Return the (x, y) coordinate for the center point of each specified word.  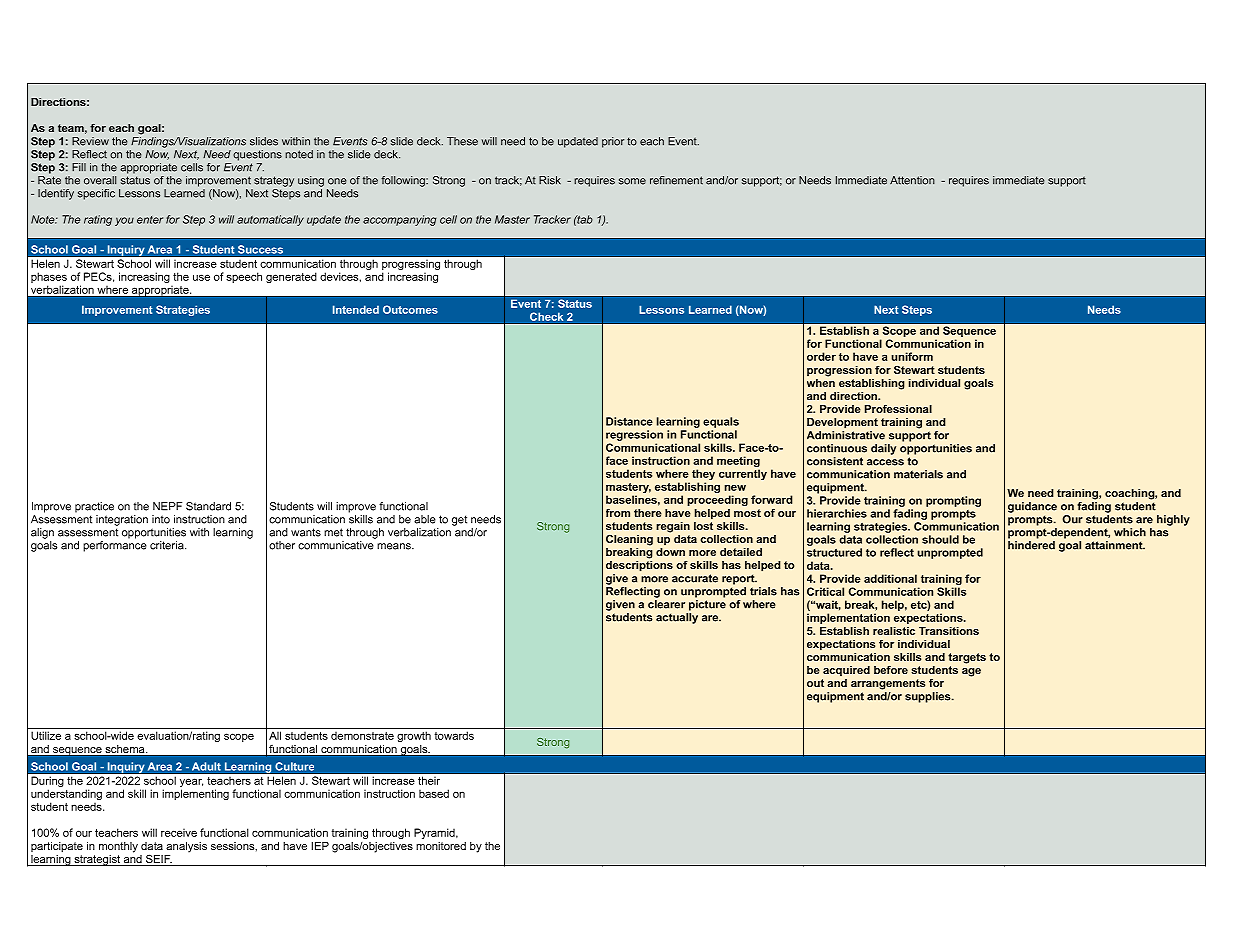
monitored (441, 846)
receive (179, 833)
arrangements (888, 684)
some (632, 181)
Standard (208, 506)
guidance (1032, 507)
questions (257, 155)
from (618, 512)
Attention (912, 180)
